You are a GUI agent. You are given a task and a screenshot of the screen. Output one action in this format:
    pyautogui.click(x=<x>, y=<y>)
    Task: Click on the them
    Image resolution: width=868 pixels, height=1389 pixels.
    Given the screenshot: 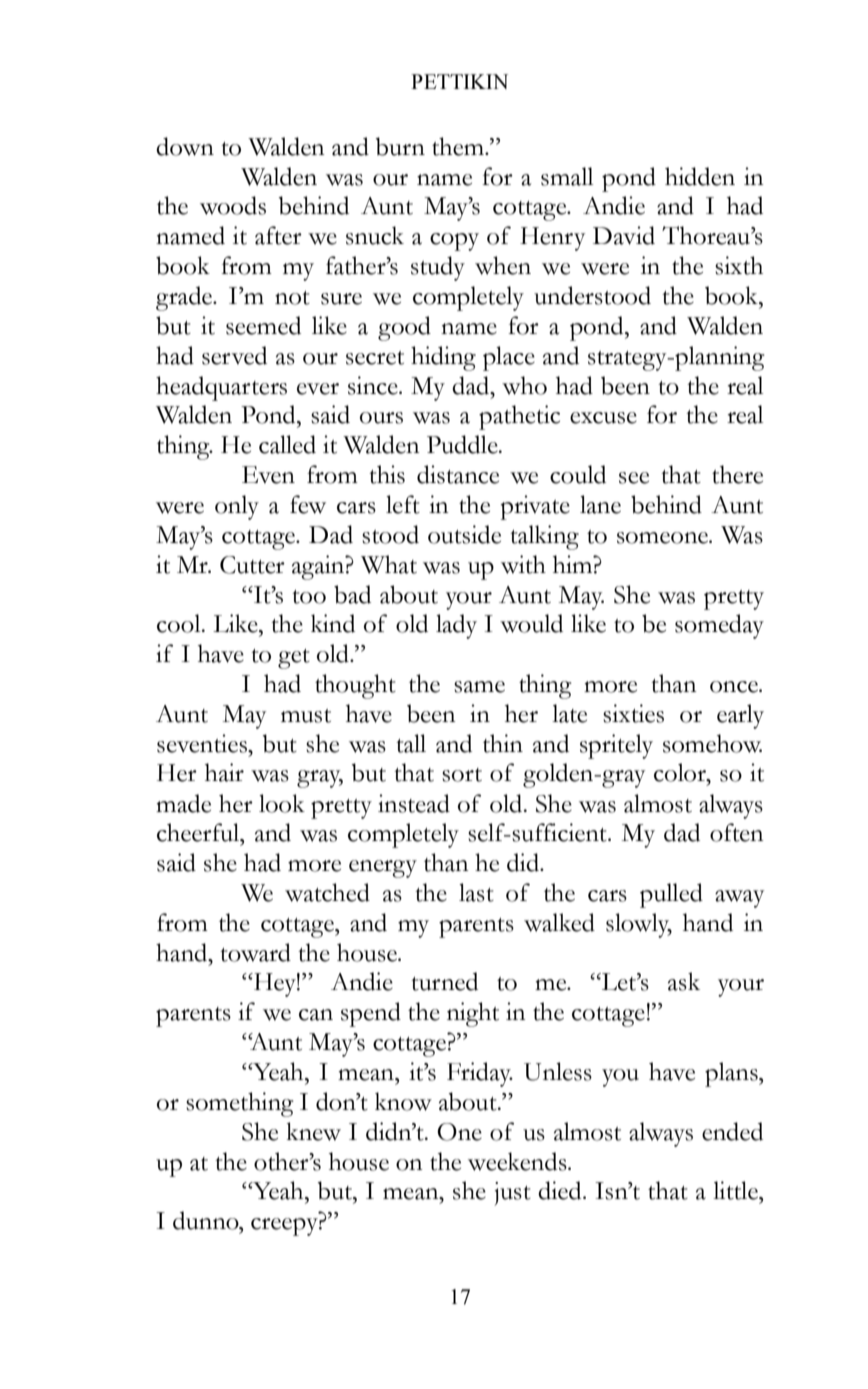 What is the action you would take?
    pyautogui.click(x=459, y=146)
